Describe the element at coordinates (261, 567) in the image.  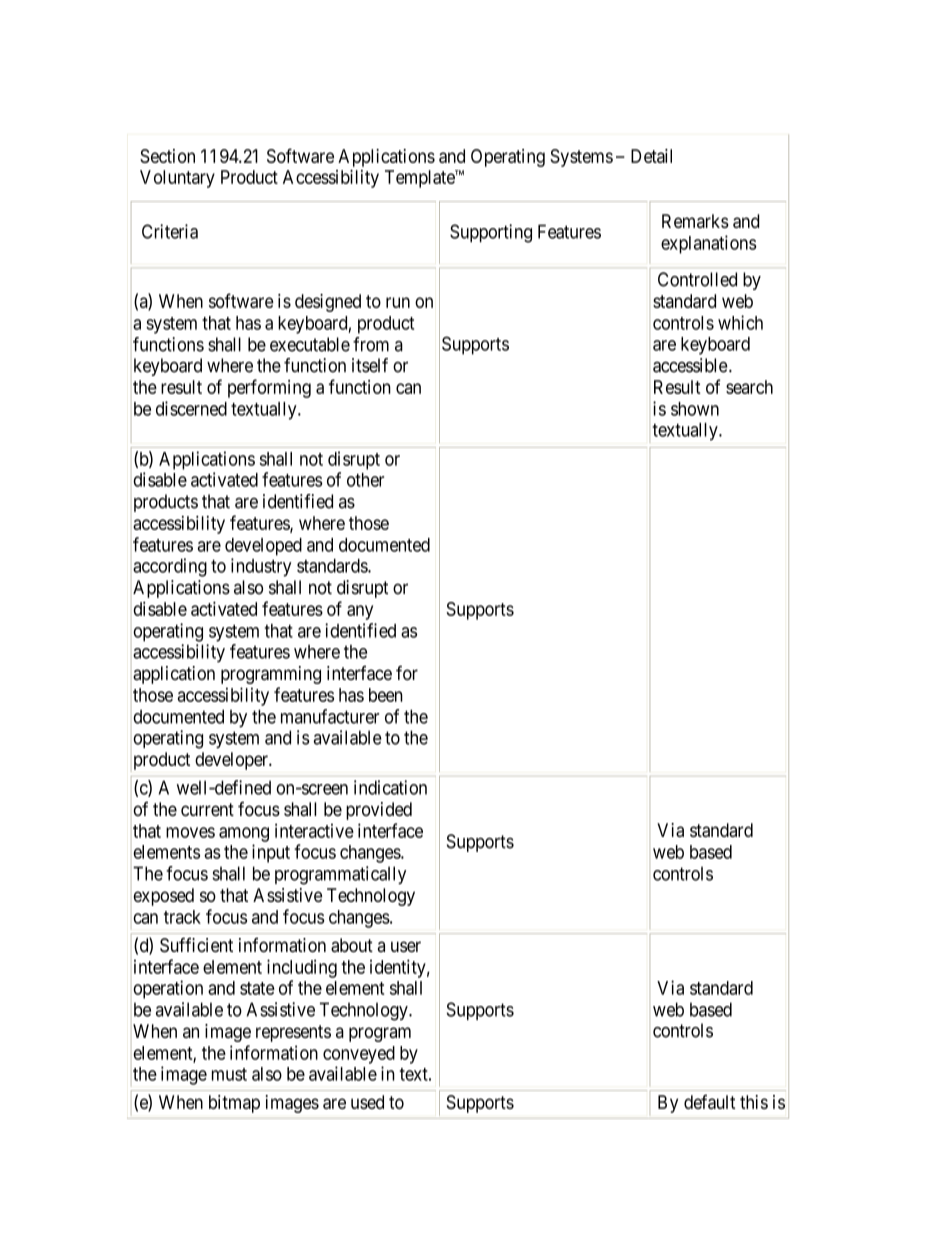
I see `industry` at that location.
